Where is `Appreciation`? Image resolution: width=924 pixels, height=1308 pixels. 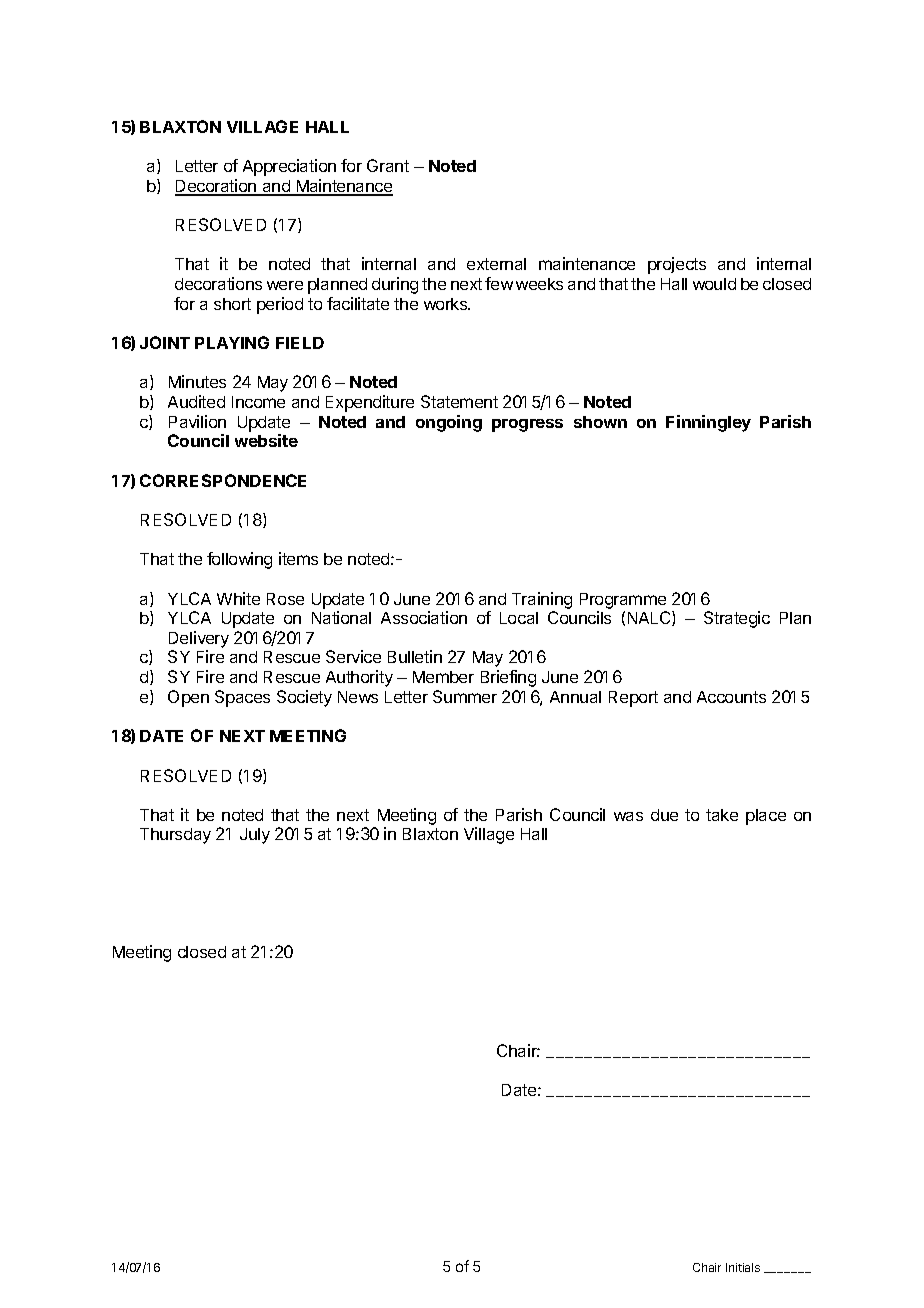 Appreciation is located at coordinates (289, 167).
